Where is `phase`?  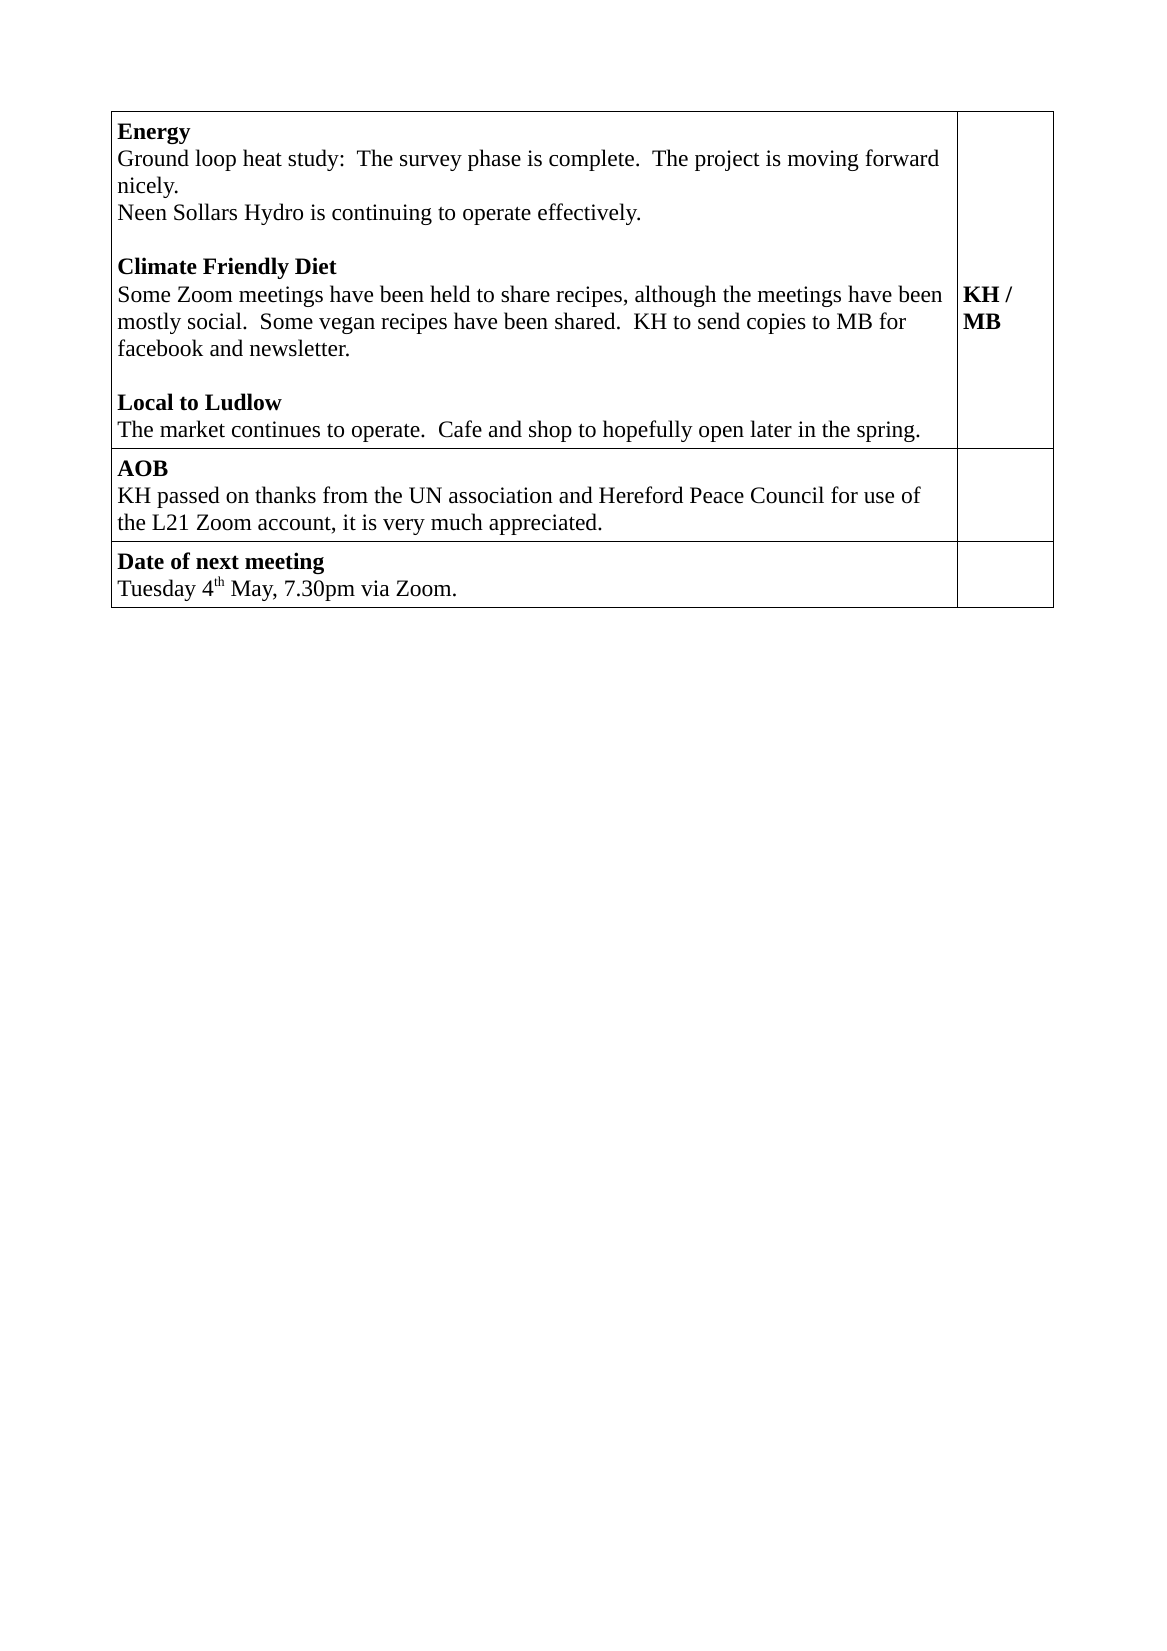
phase is located at coordinates (494, 160).
